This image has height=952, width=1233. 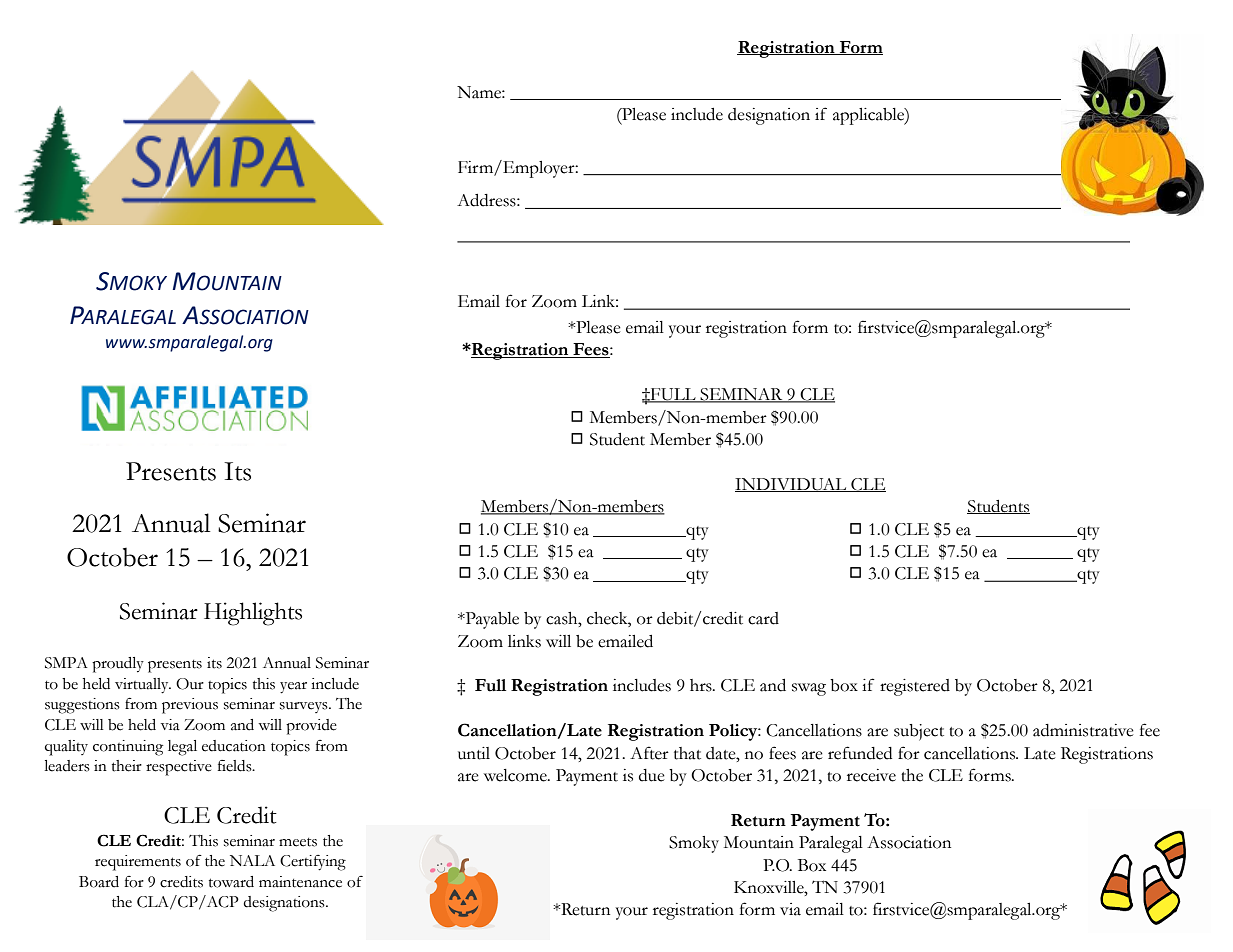 What do you see at coordinates (919, 732) in the image?
I see `subject` at bounding box center [919, 732].
